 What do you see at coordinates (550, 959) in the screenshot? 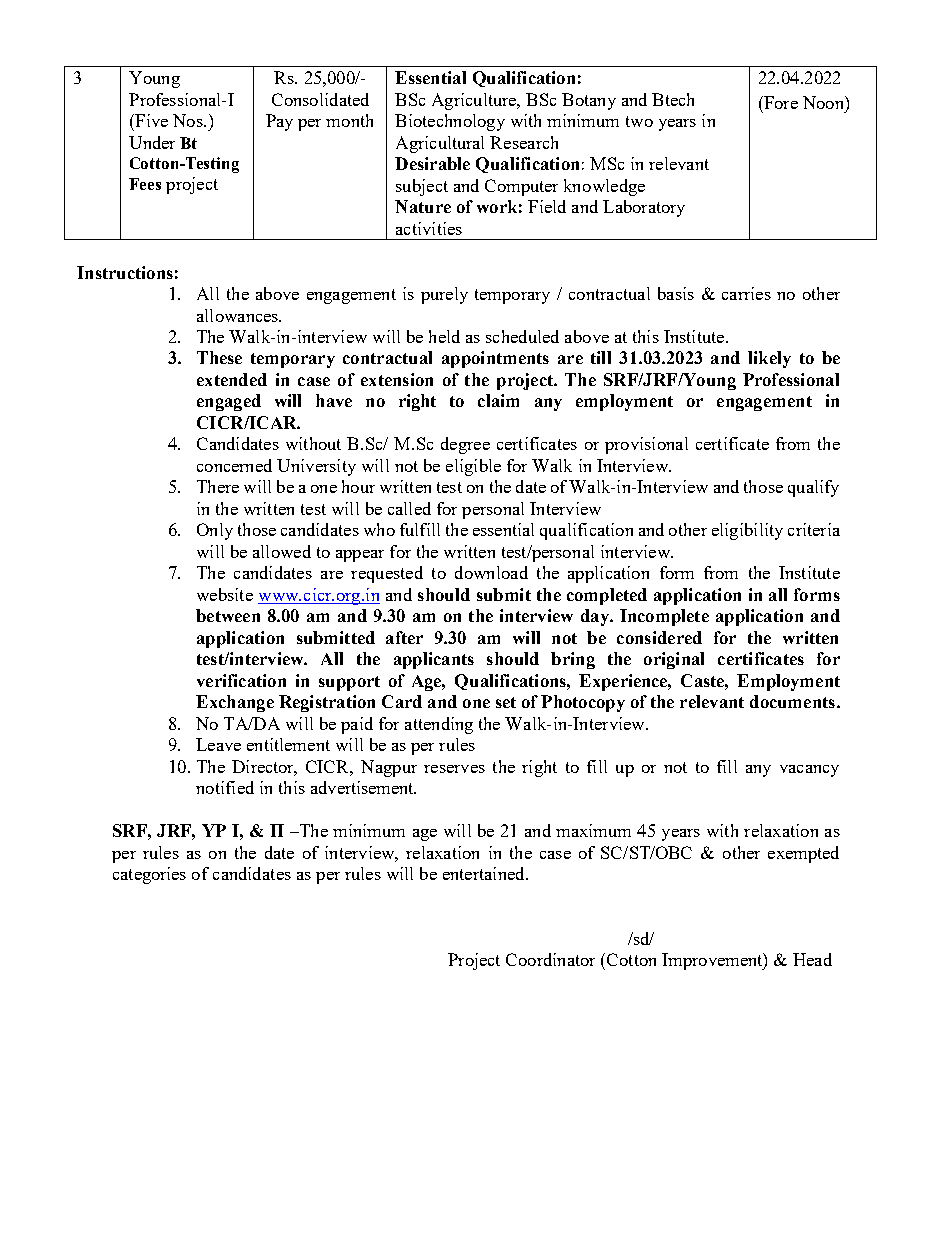
I see `Coordinator` at bounding box center [550, 959].
